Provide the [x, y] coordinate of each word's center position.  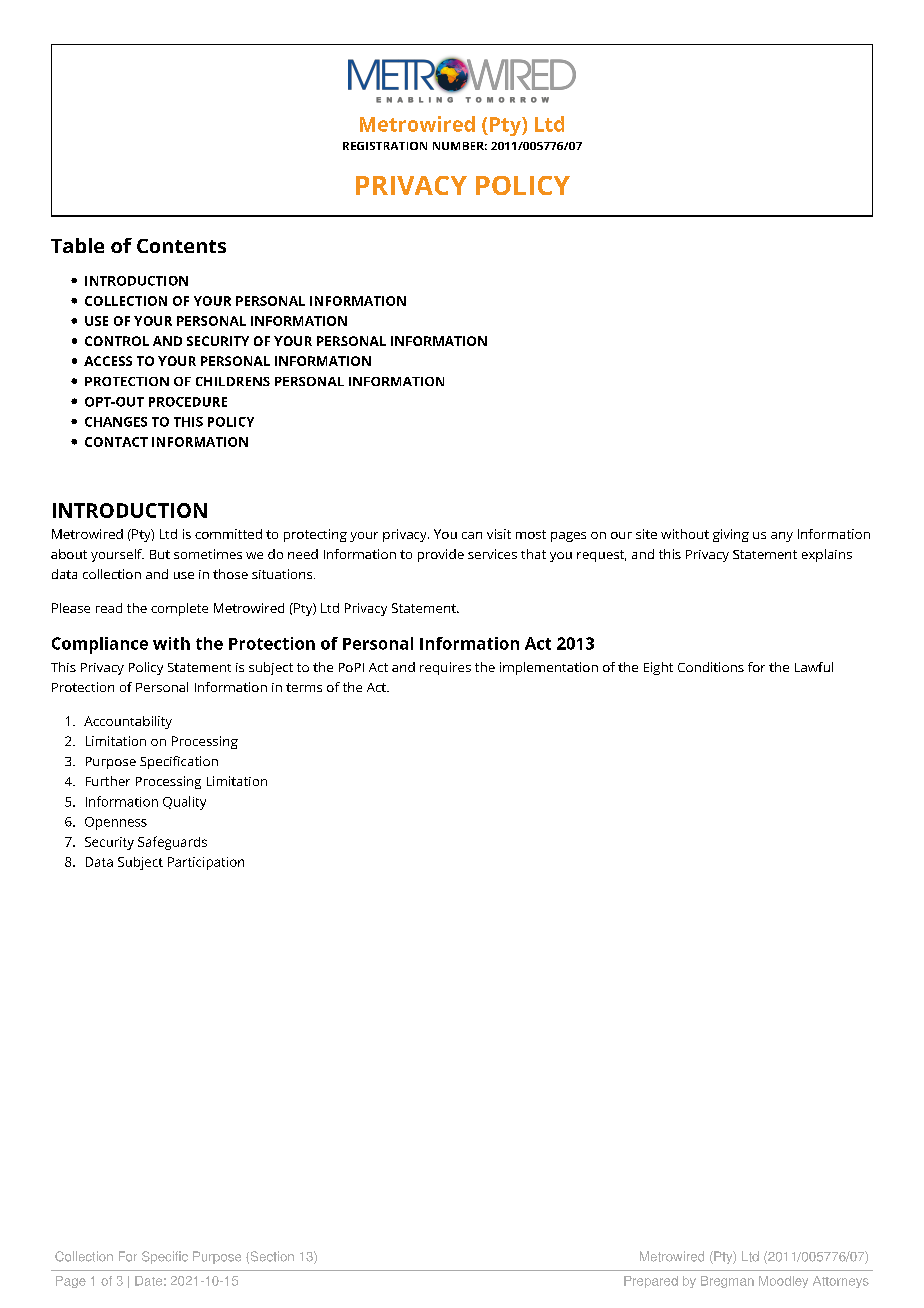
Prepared [651, 1282]
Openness [116, 823]
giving [731, 535]
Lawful [814, 667]
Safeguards [172, 843]
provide [441, 555]
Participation [206, 863]
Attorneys [841, 1282]
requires [445, 668]
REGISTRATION [385, 146]
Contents [181, 246]
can [472, 535]
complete [179, 609]
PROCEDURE [188, 402]
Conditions [711, 667]
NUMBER [460, 146]
